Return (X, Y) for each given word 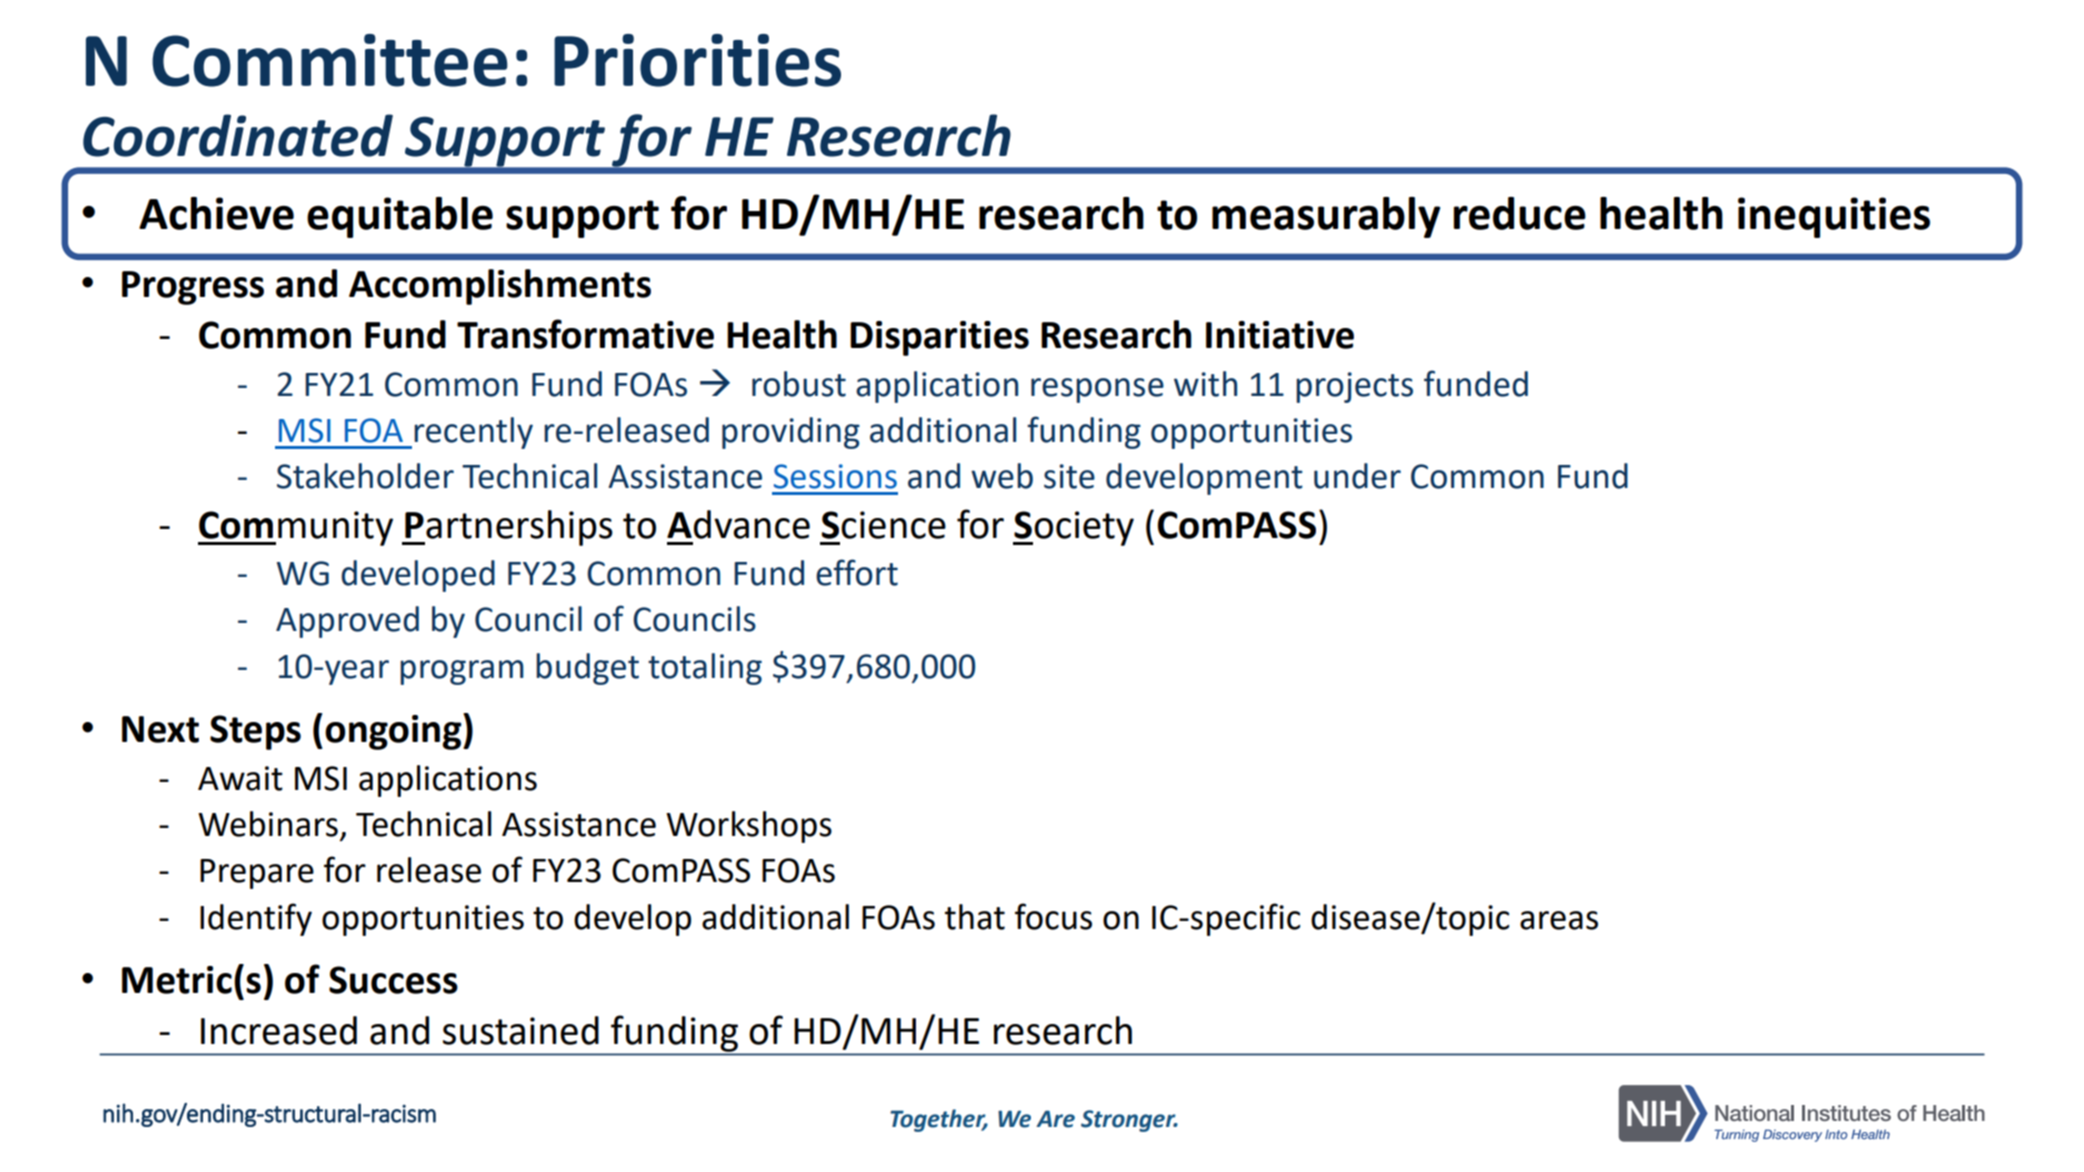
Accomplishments (500, 287)
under (1357, 476)
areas (1559, 920)
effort (857, 572)
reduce (1520, 213)
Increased (279, 1030)
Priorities (697, 60)
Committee (330, 60)
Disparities (939, 338)
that (975, 917)
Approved (347, 622)
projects (1354, 387)
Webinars (268, 824)
